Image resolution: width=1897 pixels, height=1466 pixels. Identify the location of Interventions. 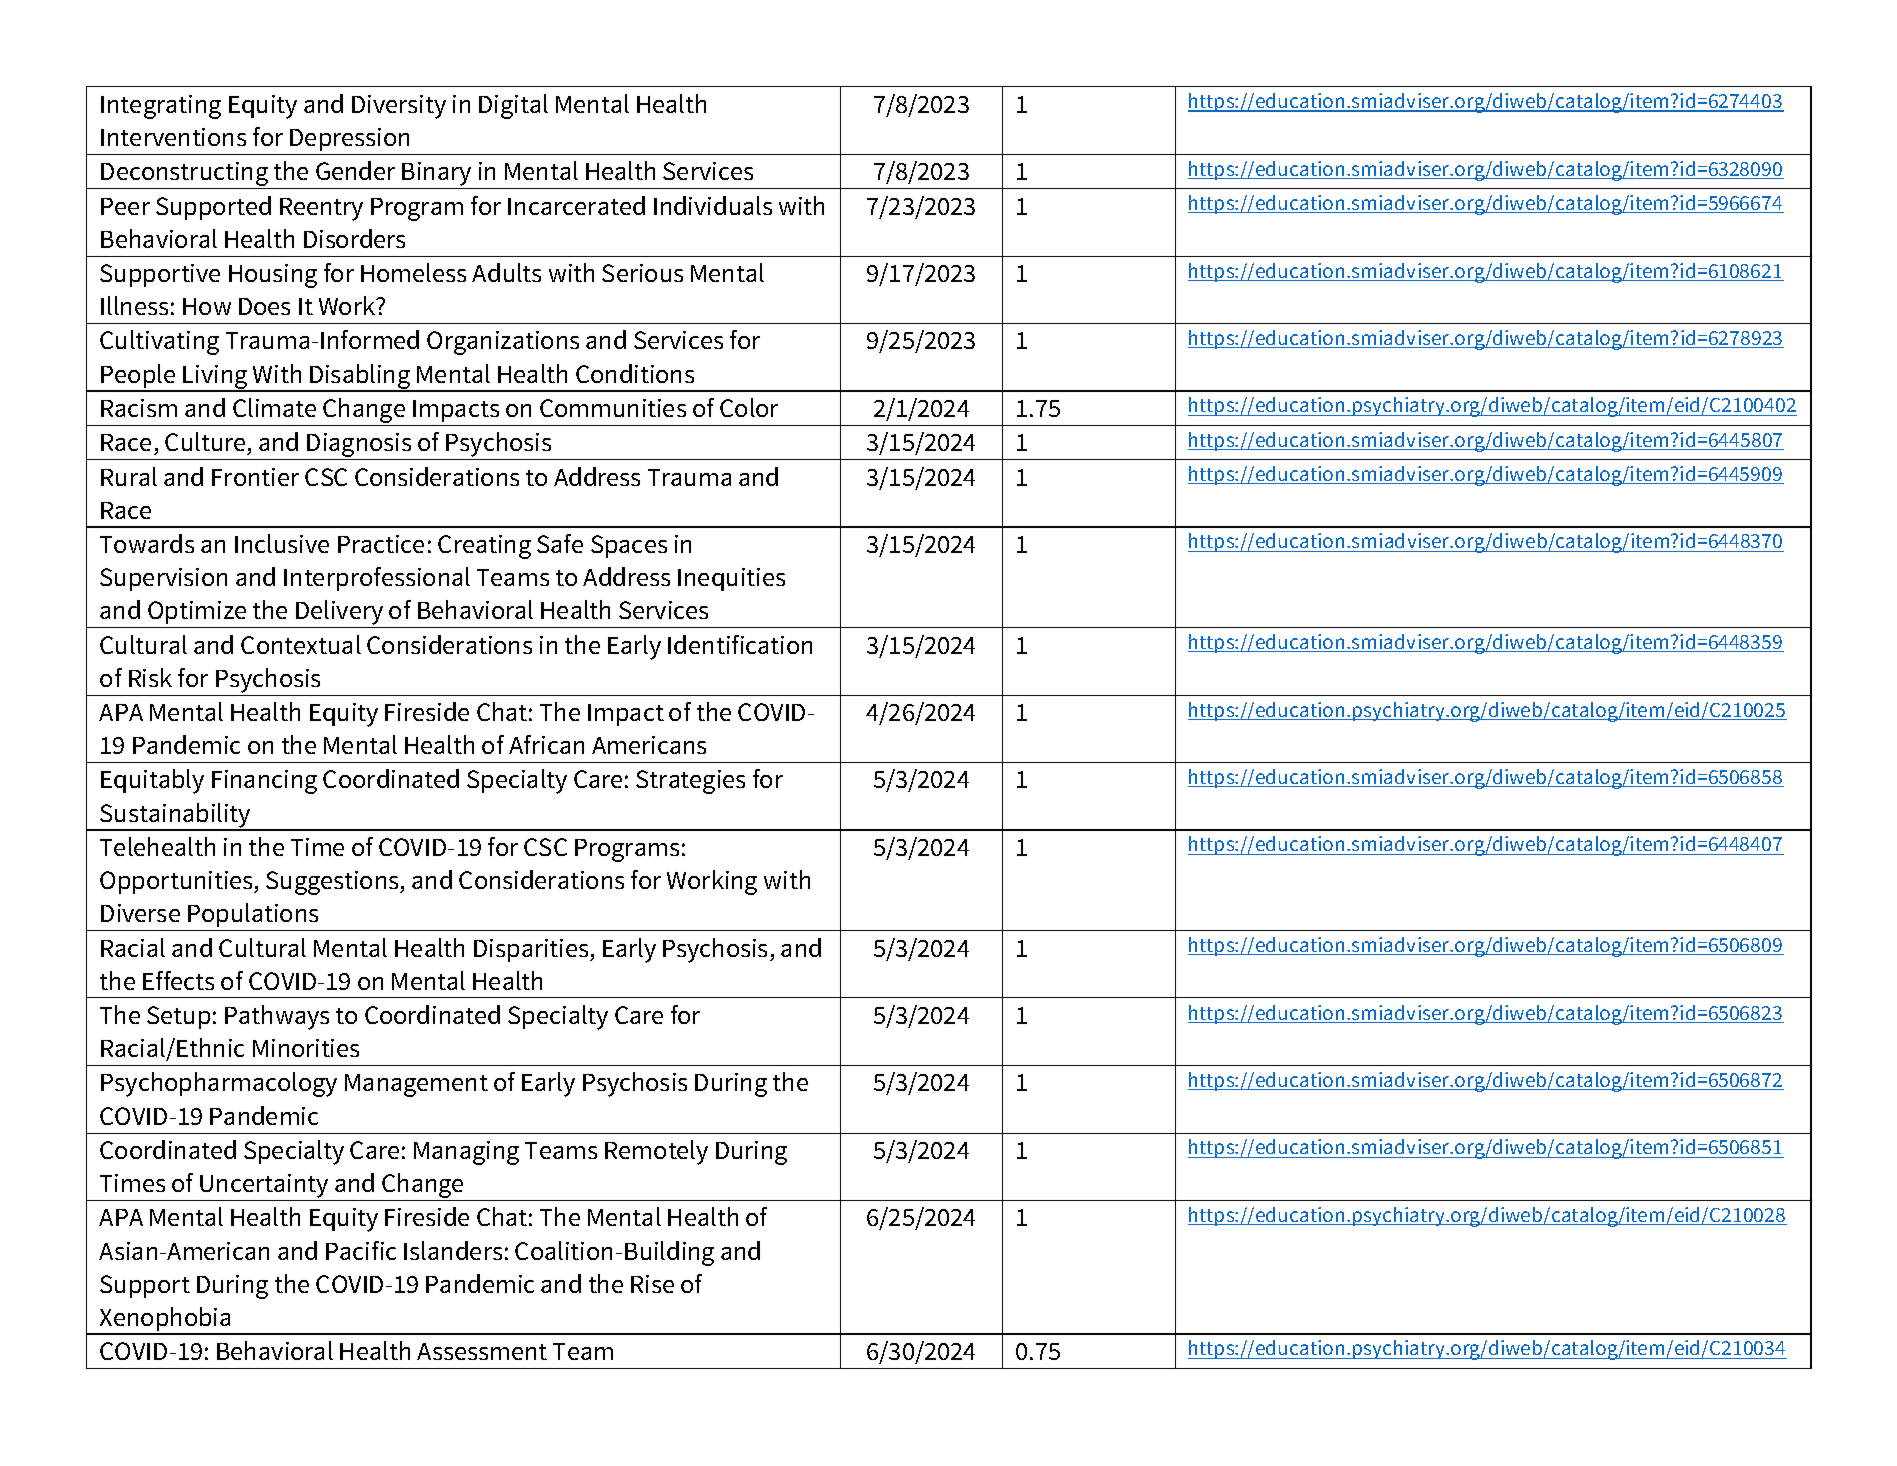
(173, 137).
